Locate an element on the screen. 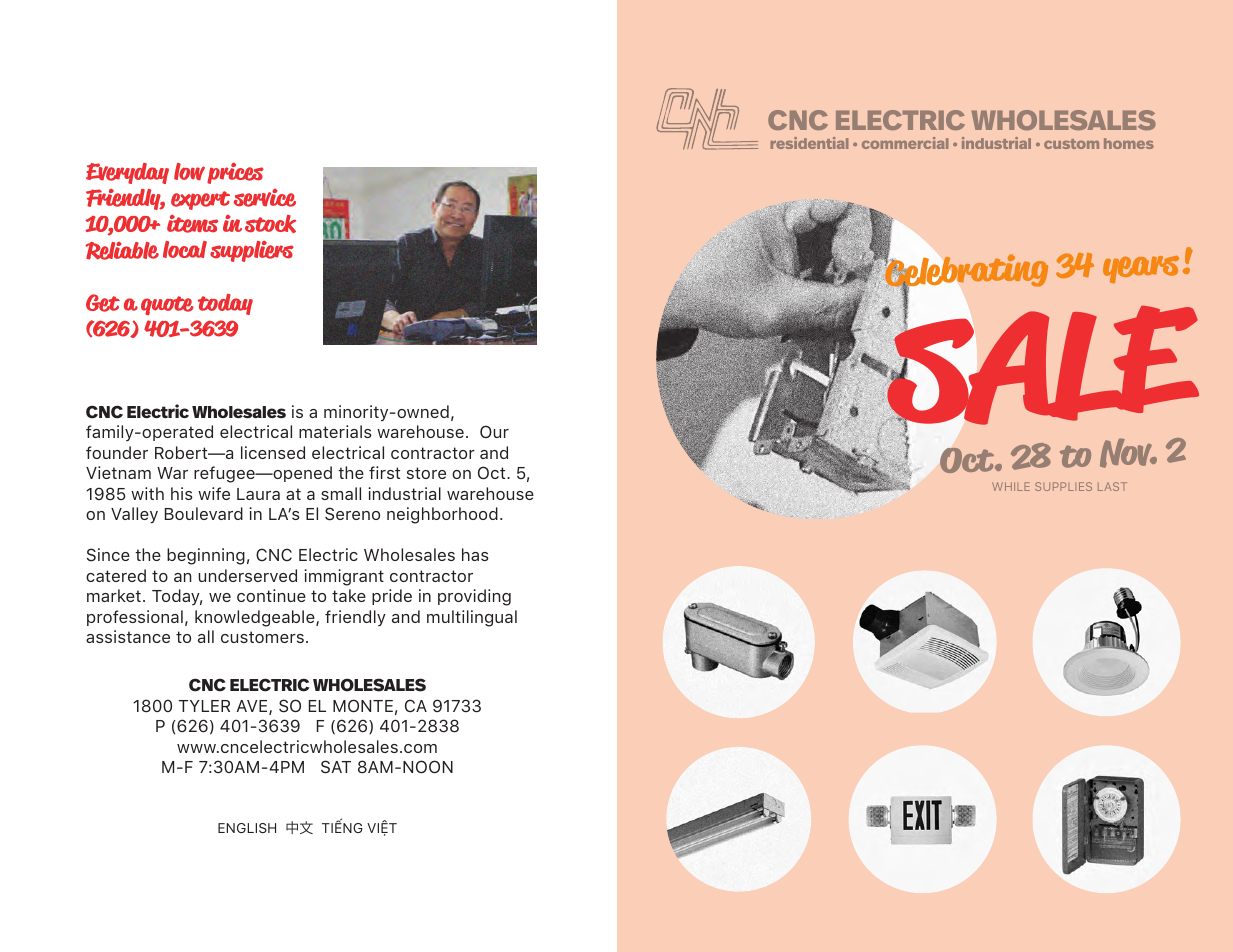 Image resolution: width=1233 pixels, height=952 pixels. prices is located at coordinates (235, 173).
